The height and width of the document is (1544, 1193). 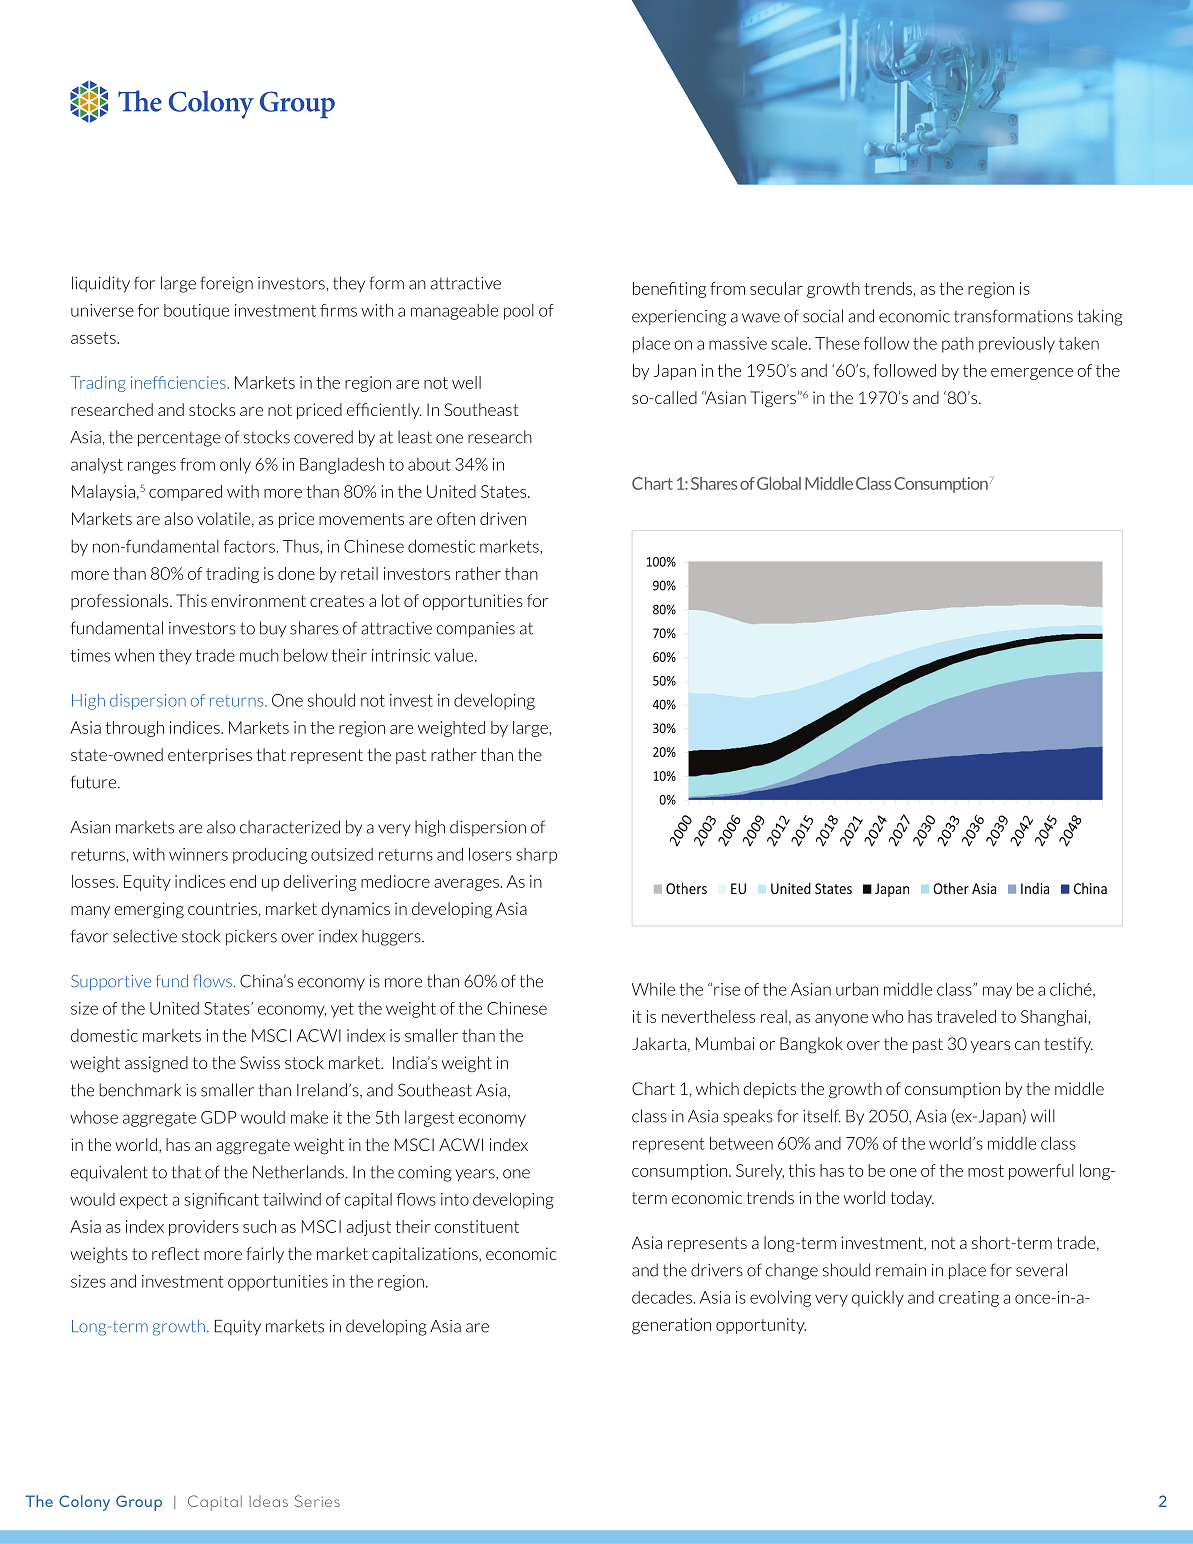 What do you see at coordinates (269, 1501) in the document?
I see `Ideas` at bounding box center [269, 1501].
